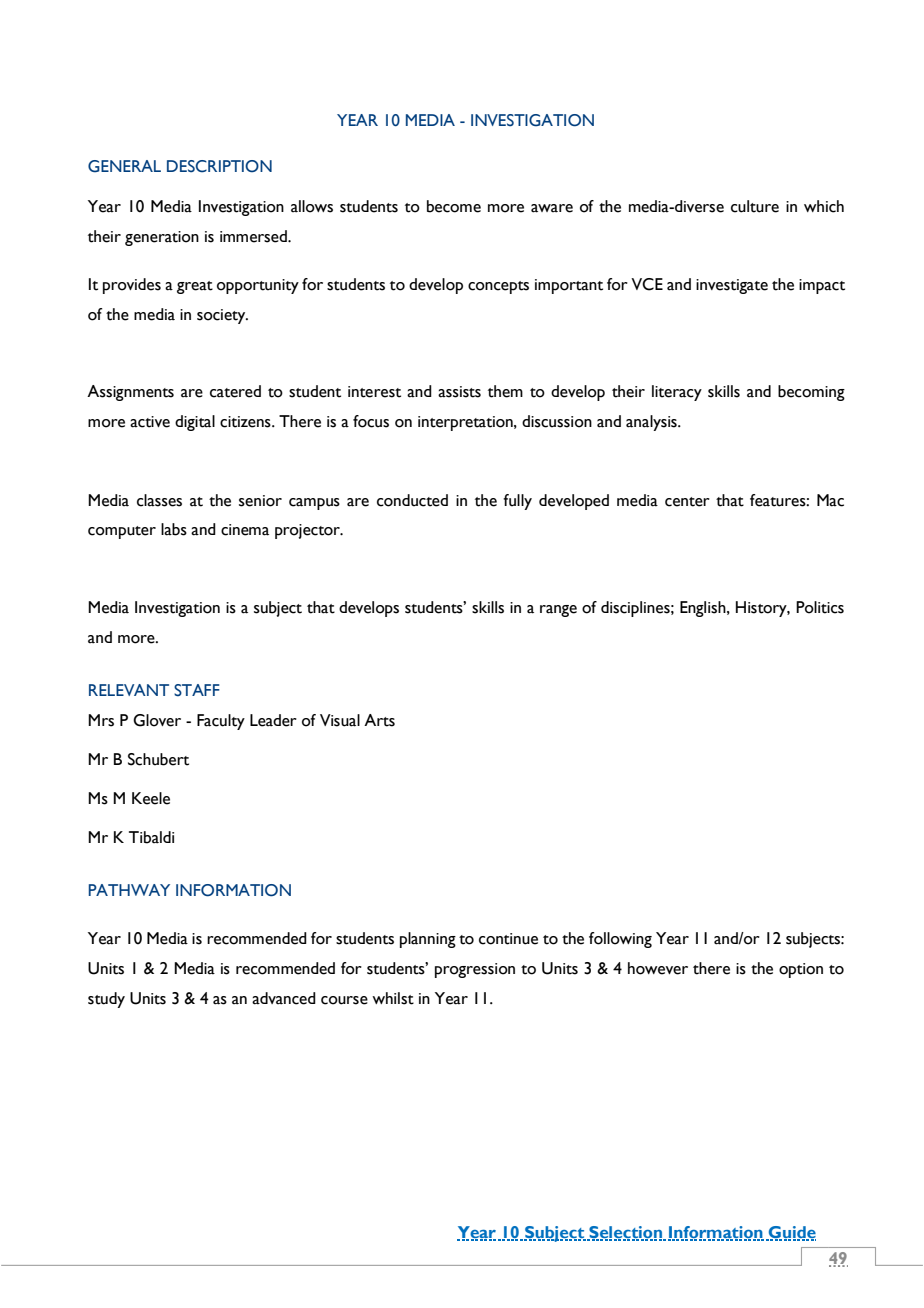 The width and height of the screenshot is (924, 1308). What do you see at coordinates (284, 998) in the screenshot?
I see `advanced` at bounding box center [284, 998].
